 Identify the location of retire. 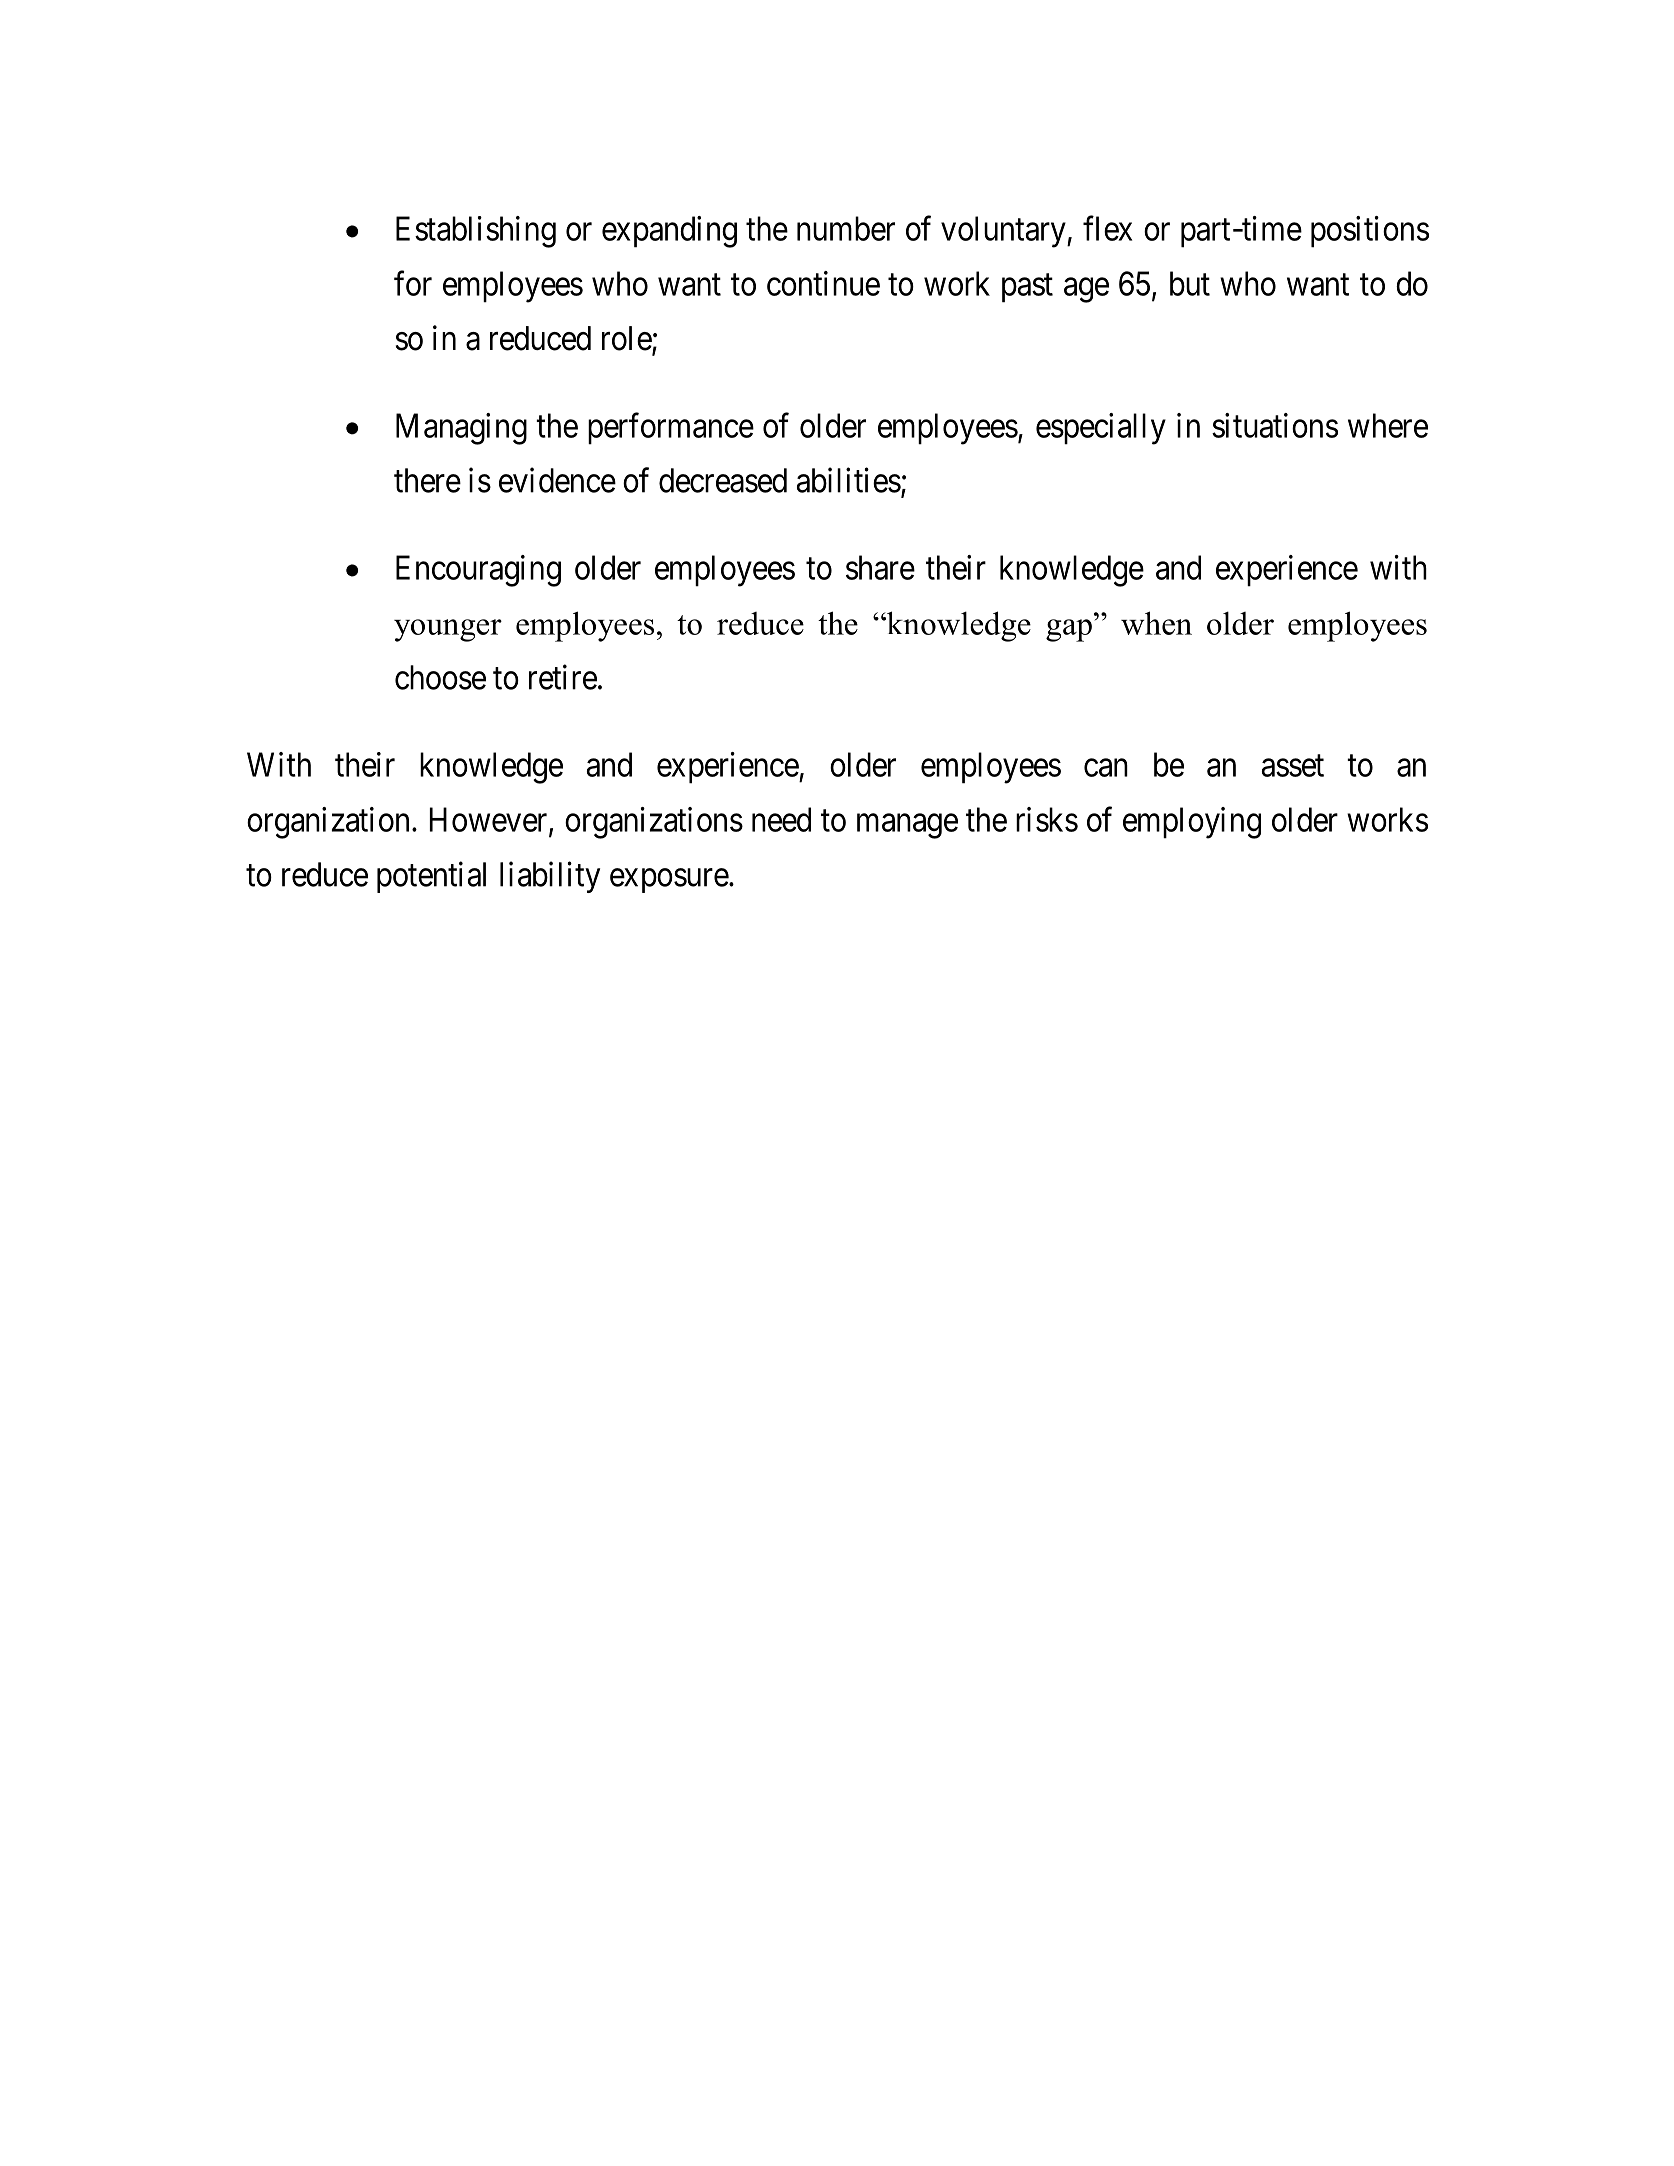
(563, 677).
